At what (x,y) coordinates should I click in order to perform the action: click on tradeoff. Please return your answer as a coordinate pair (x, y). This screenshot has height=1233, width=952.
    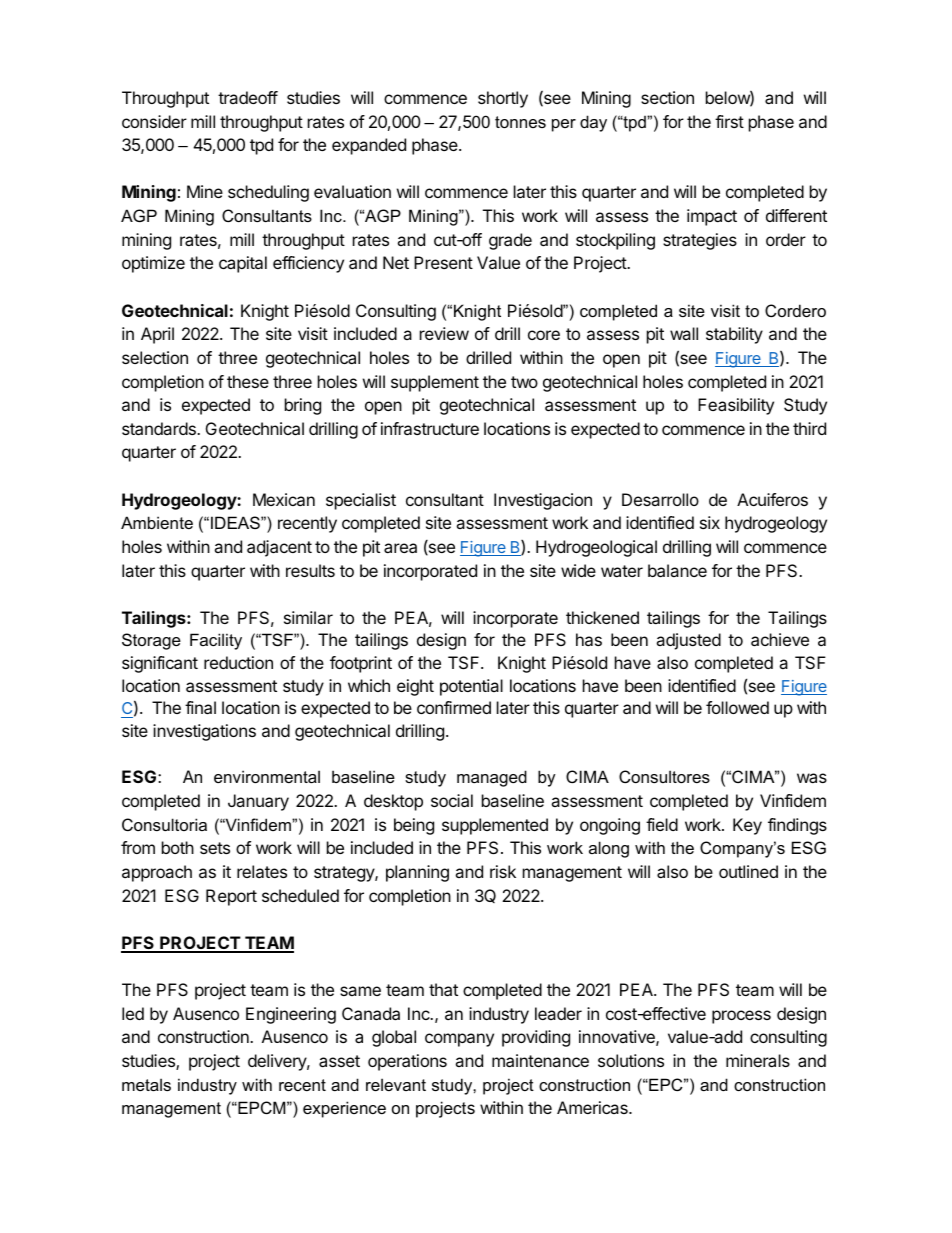
    Looking at the image, I should click on (248, 97).
